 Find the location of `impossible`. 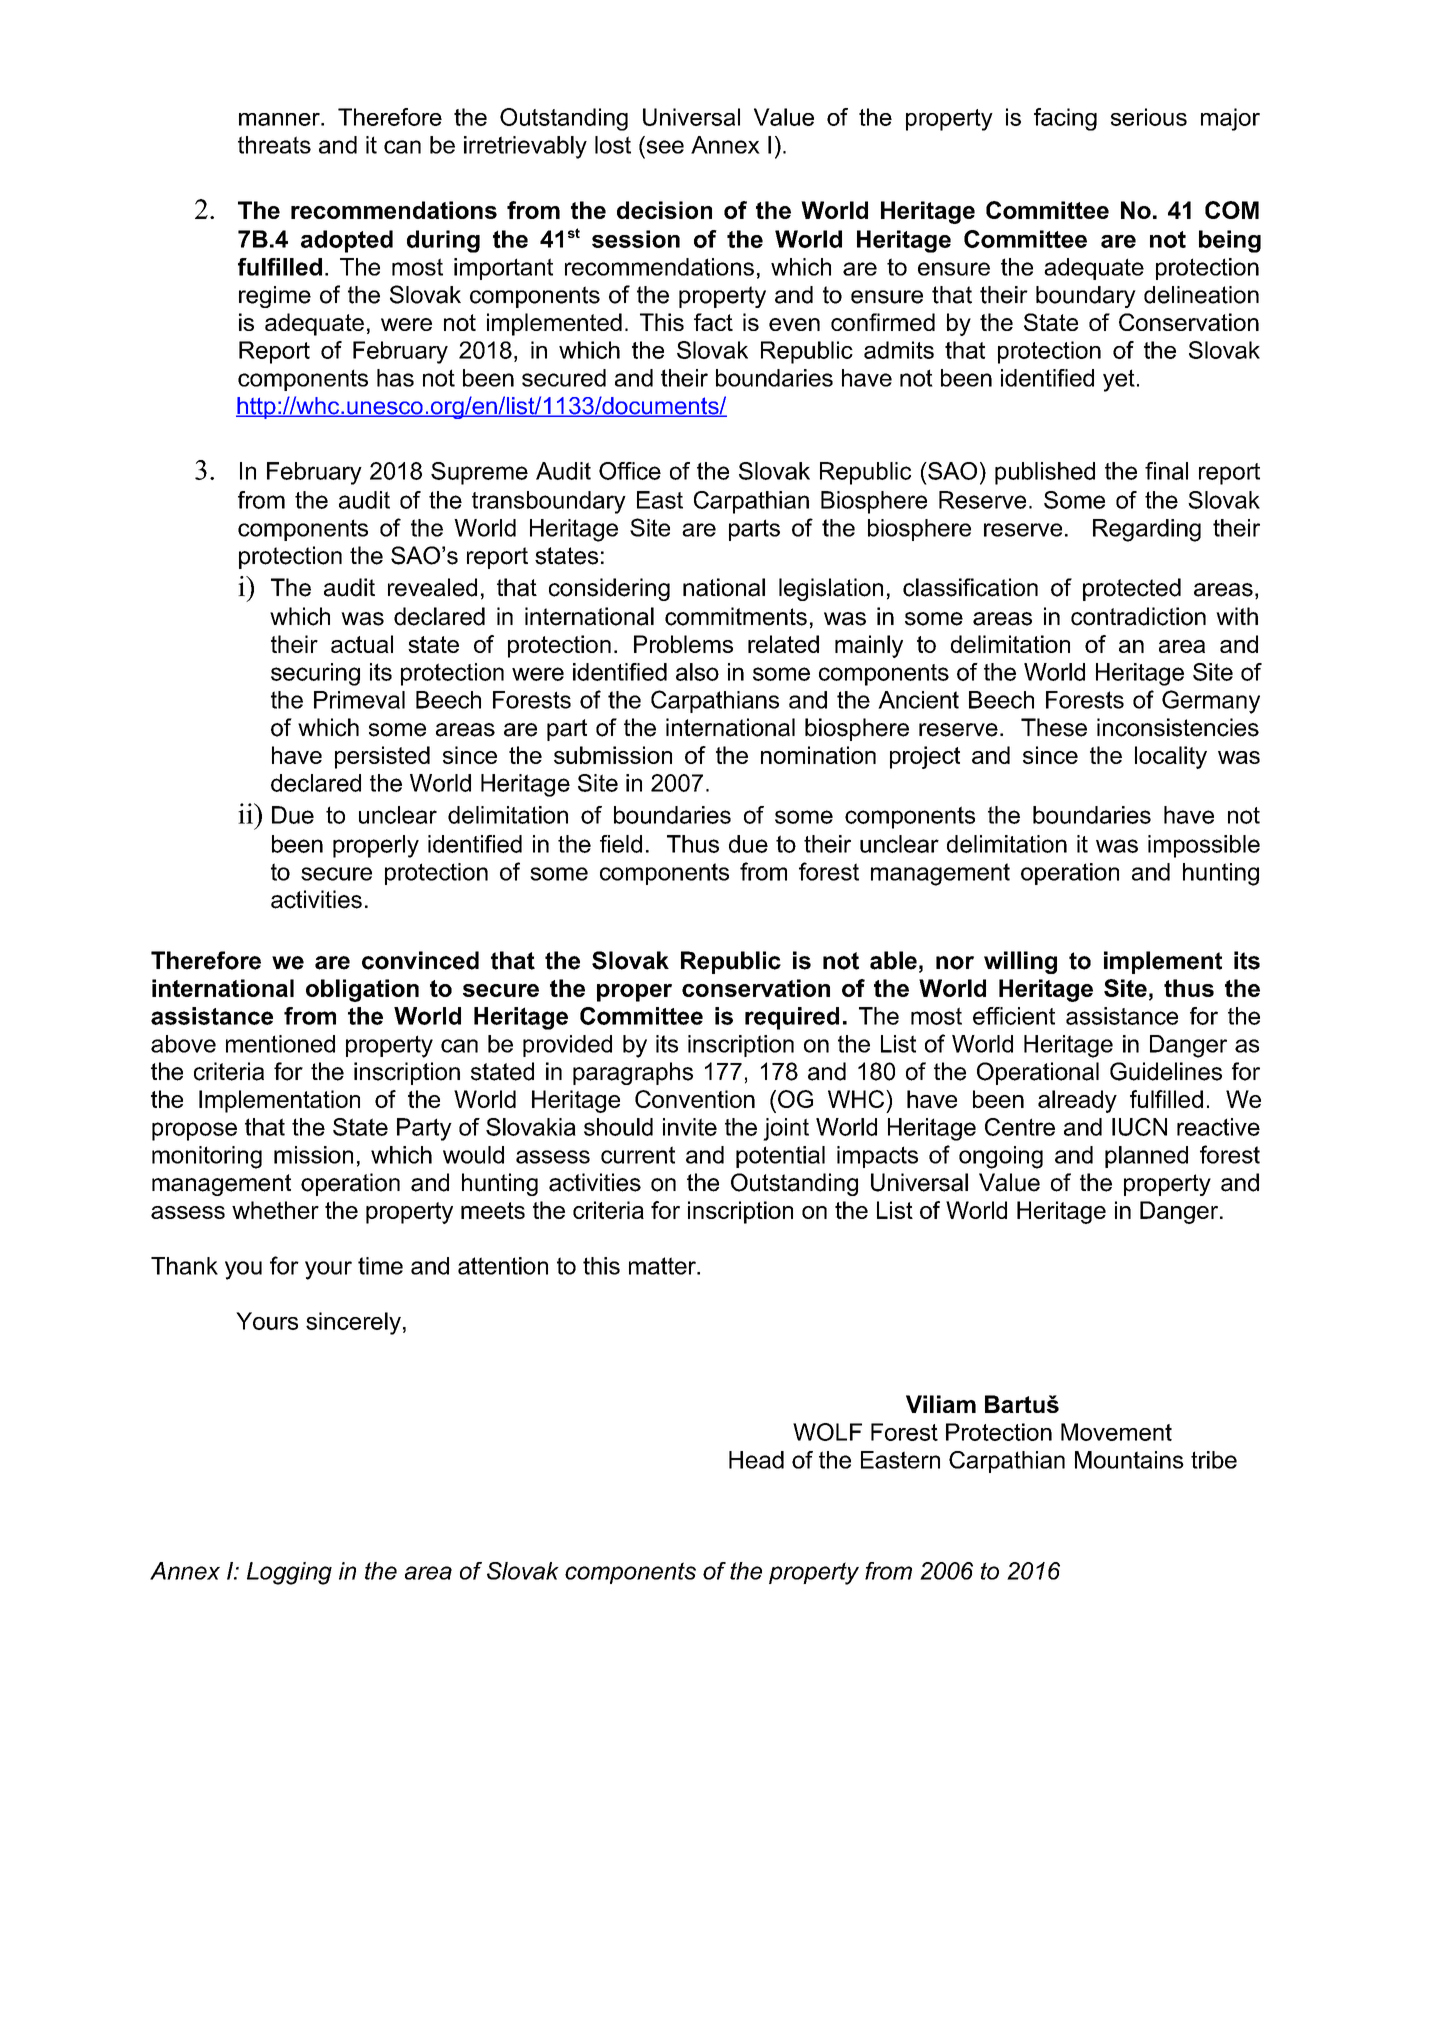

impossible is located at coordinates (1204, 846).
